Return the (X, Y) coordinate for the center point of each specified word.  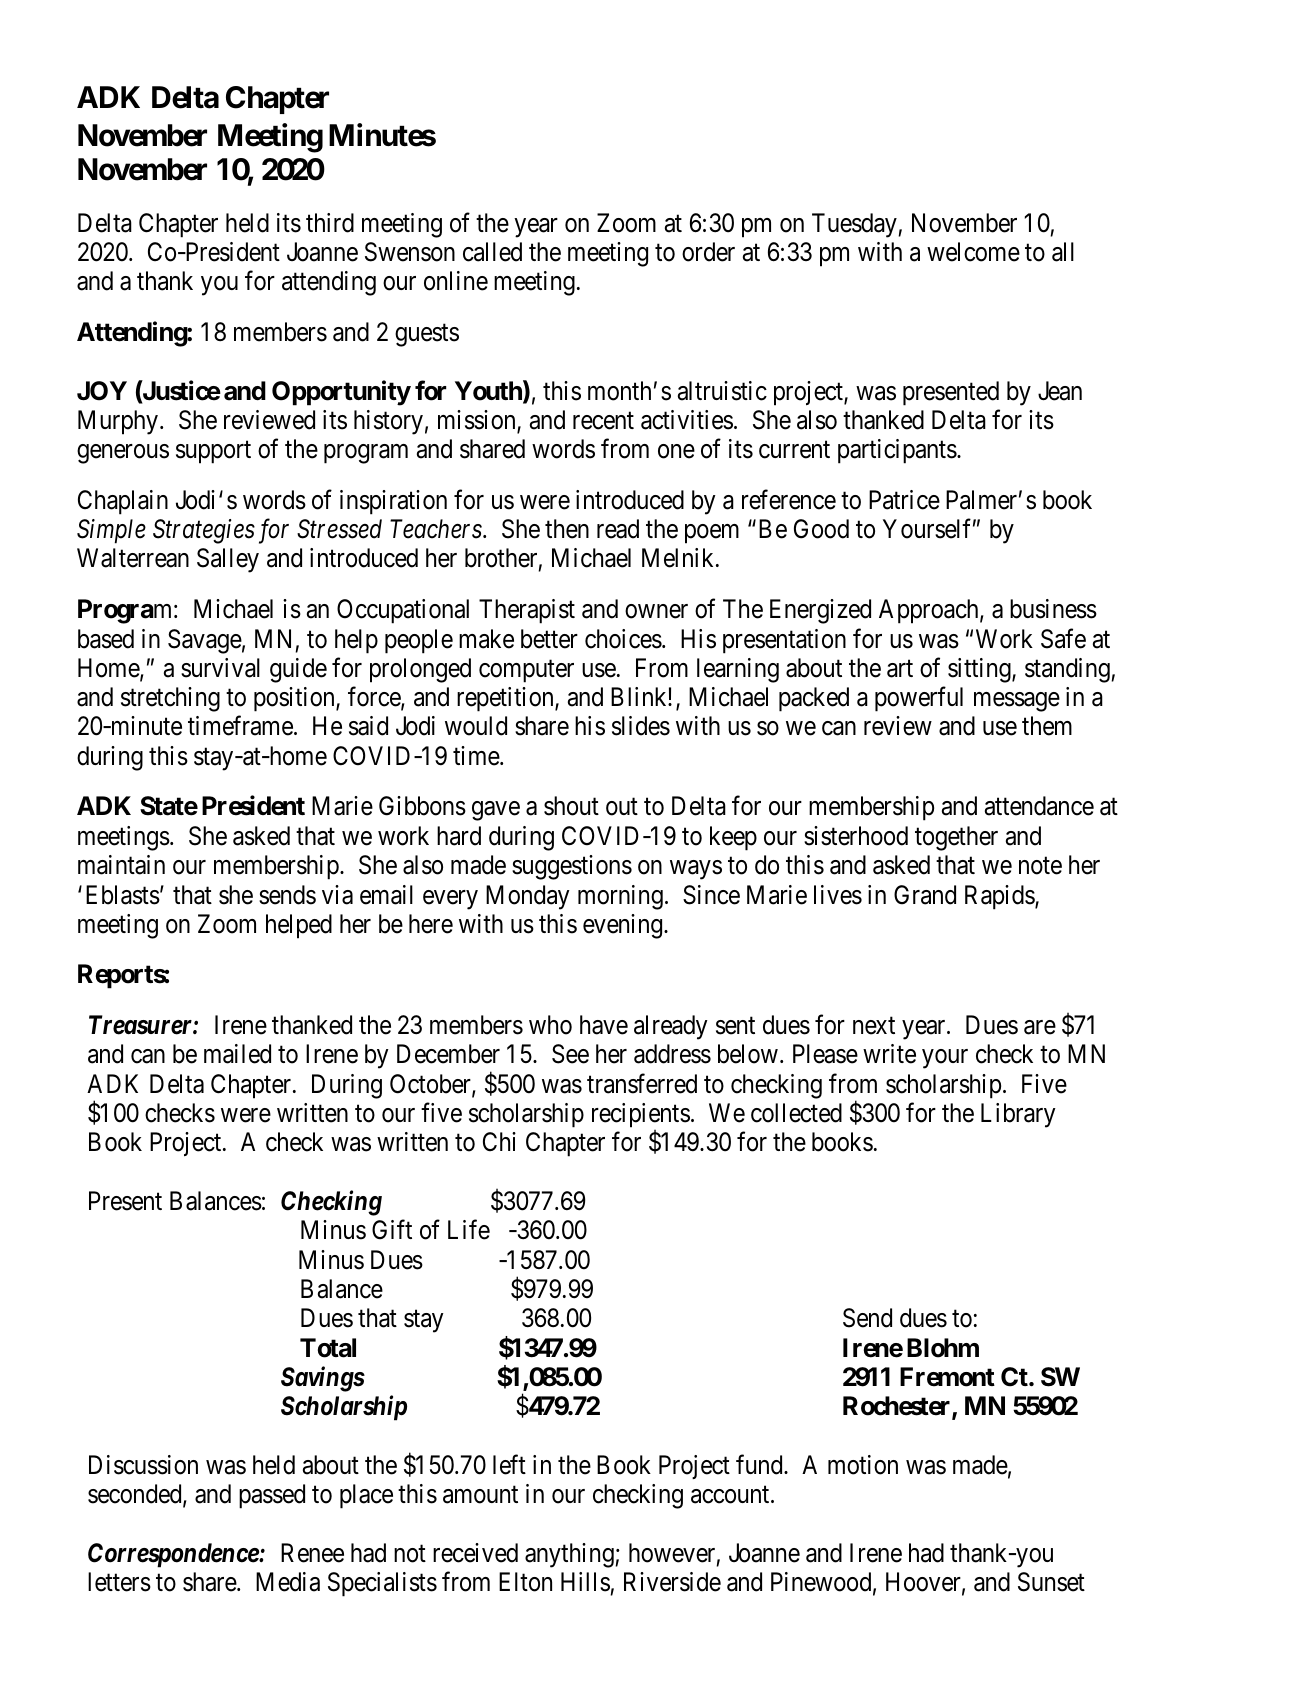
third (330, 223)
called (492, 252)
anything (570, 1555)
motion (863, 1465)
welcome (973, 252)
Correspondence (174, 1555)
